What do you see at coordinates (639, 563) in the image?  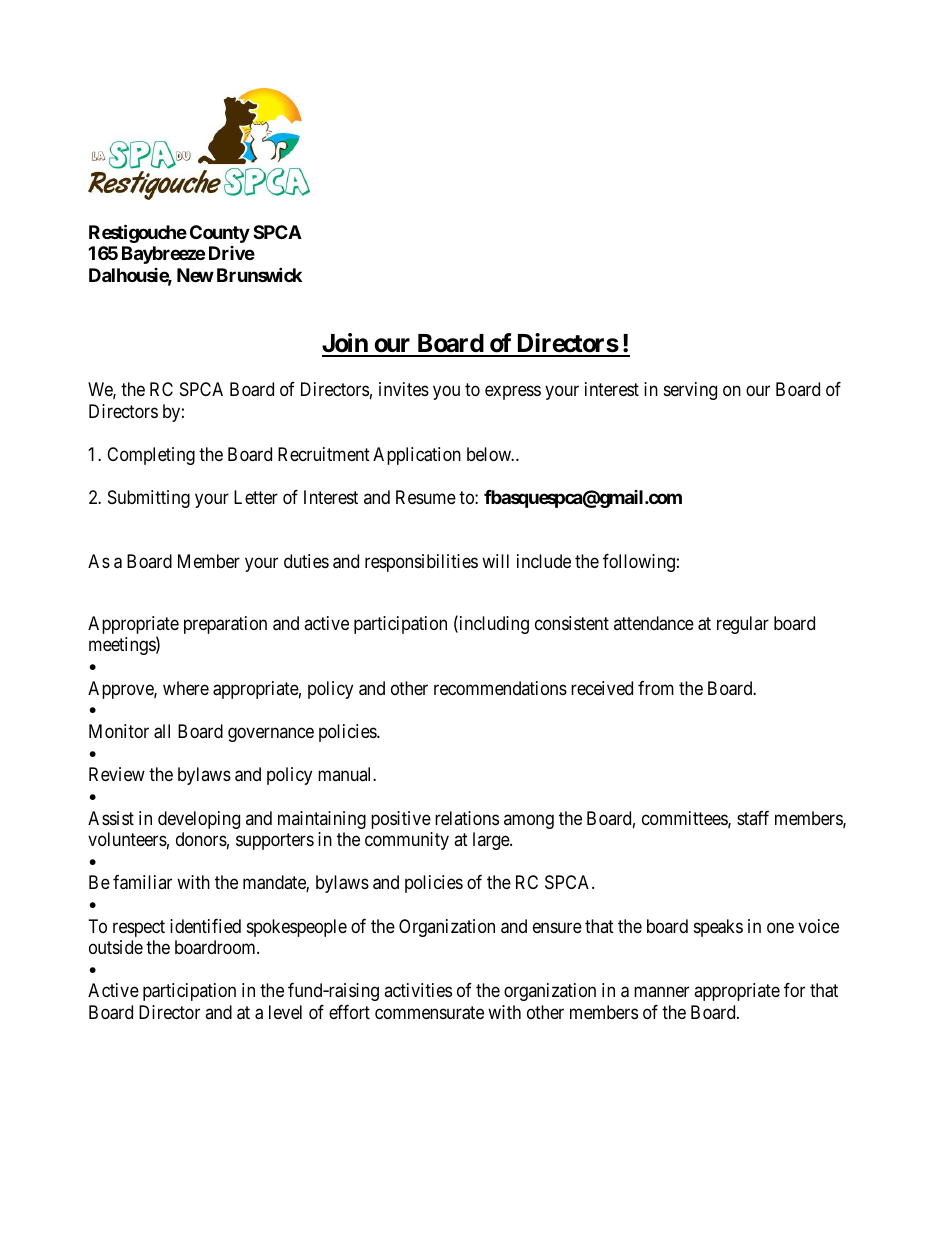 I see `following` at bounding box center [639, 563].
